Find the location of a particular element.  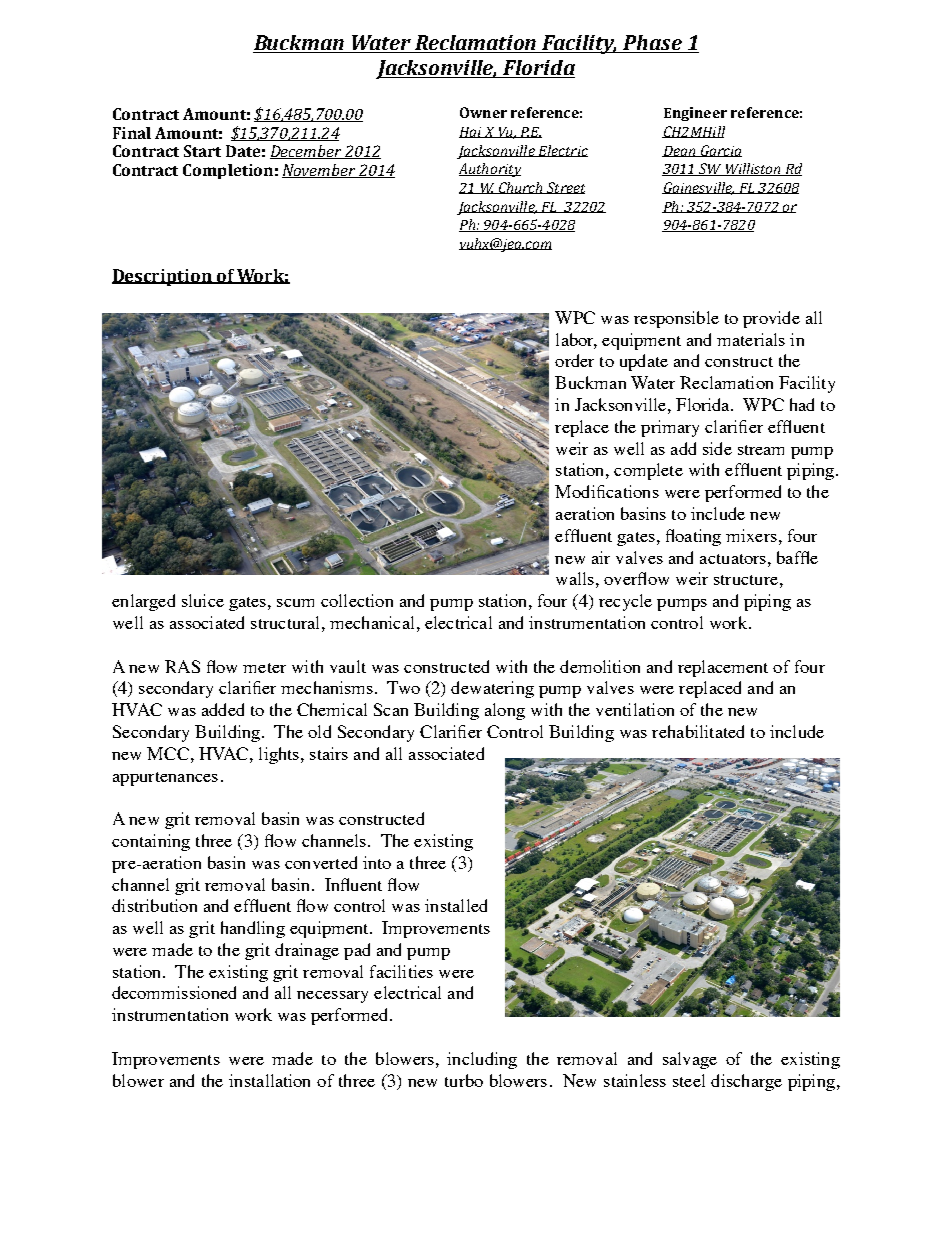

Start is located at coordinates (202, 151).
